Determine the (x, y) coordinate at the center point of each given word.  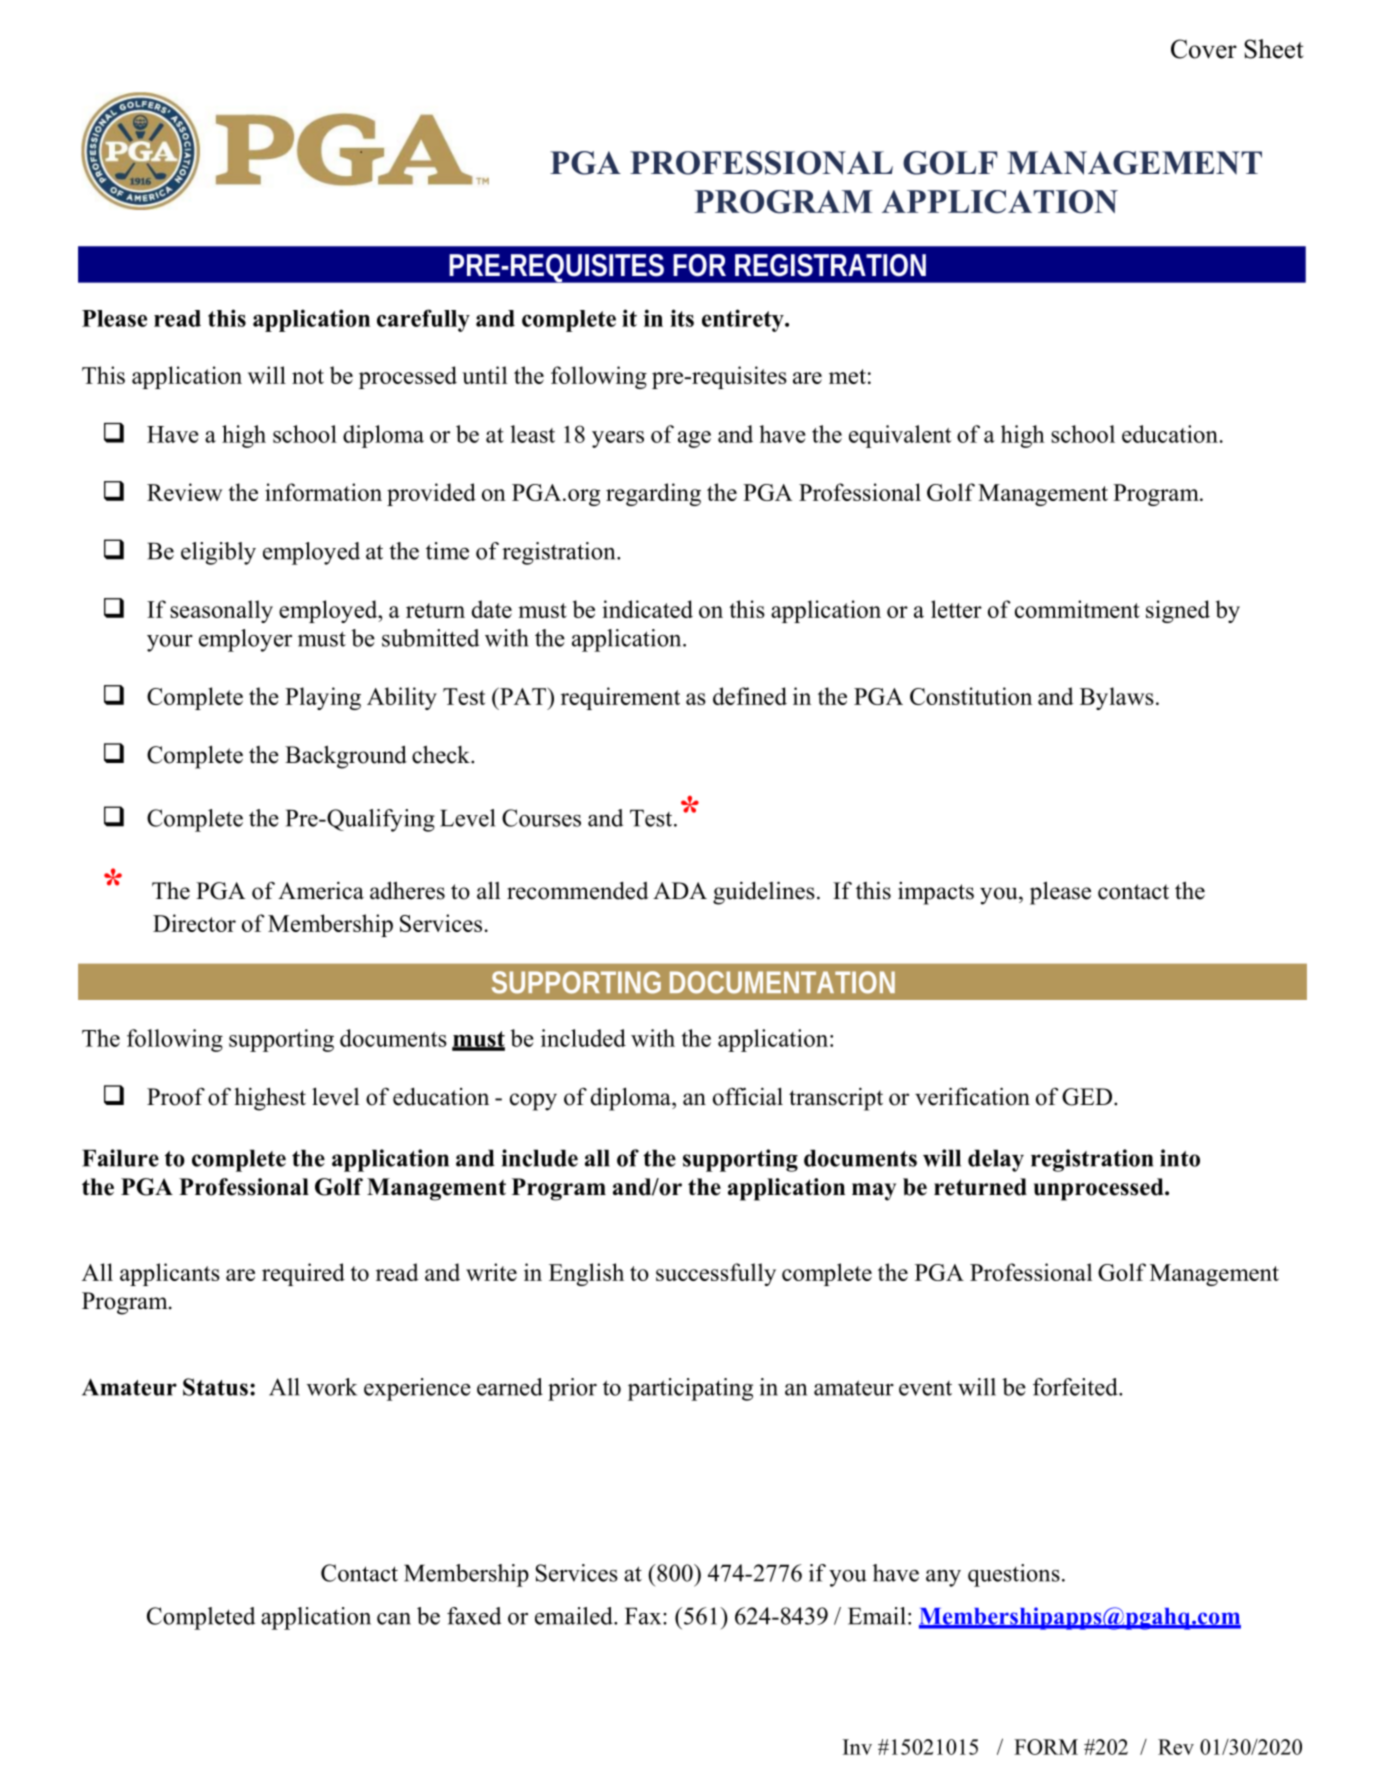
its (682, 318)
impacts (936, 893)
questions (1014, 1575)
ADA (680, 890)
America (321, 891)
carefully (423, 320)
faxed (474, 1616)
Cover (1204, 49)
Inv (857, 1747)
